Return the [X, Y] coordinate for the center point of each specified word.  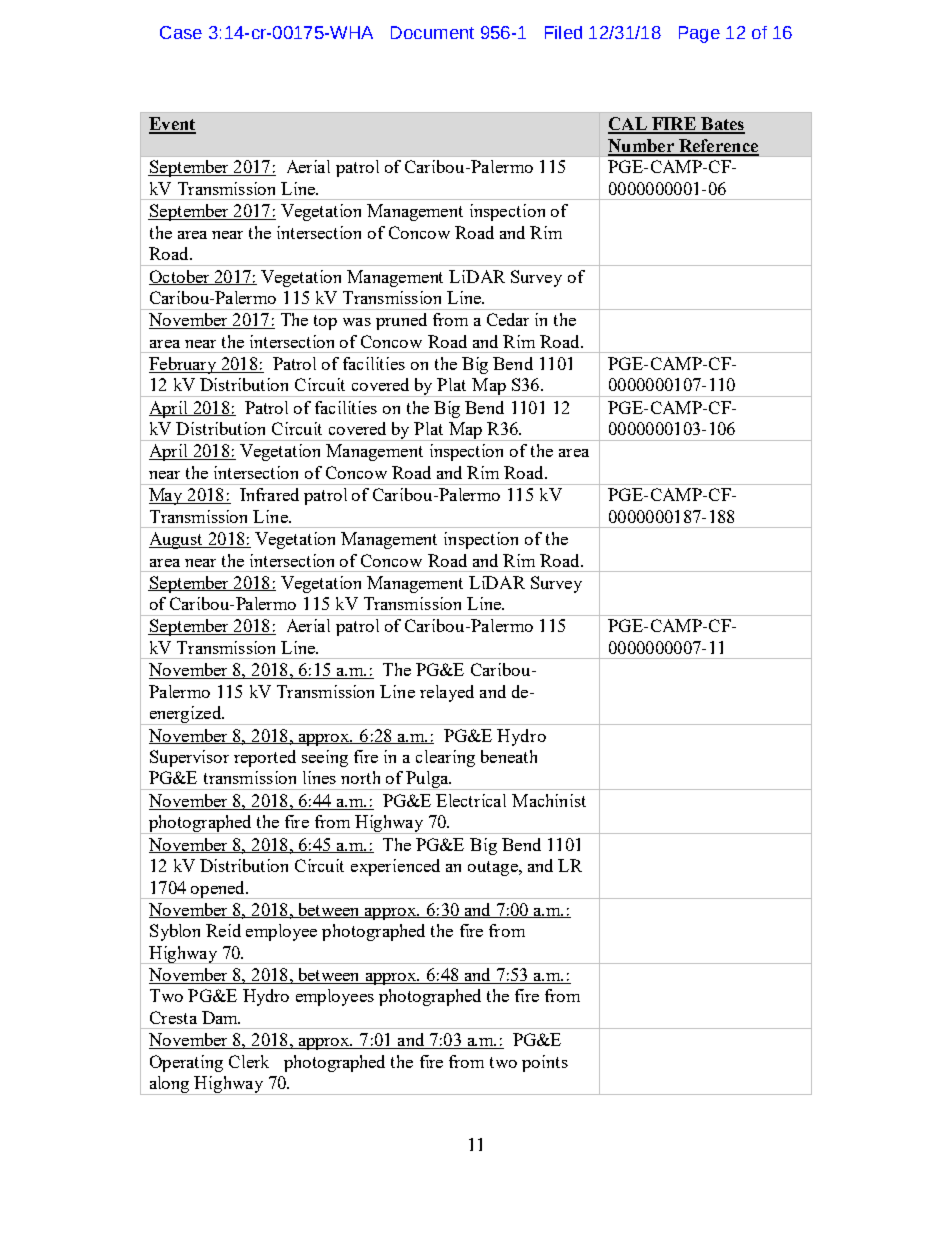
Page [699, 34]
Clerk [249, 1061]
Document [432, 32]
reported [265, 758]
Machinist [549, 800]
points [545, 1063]
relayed [447, 693]
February [184, 365]
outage [494, 868]
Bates [722, 125]
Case [181, 32]
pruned [401, 321]
